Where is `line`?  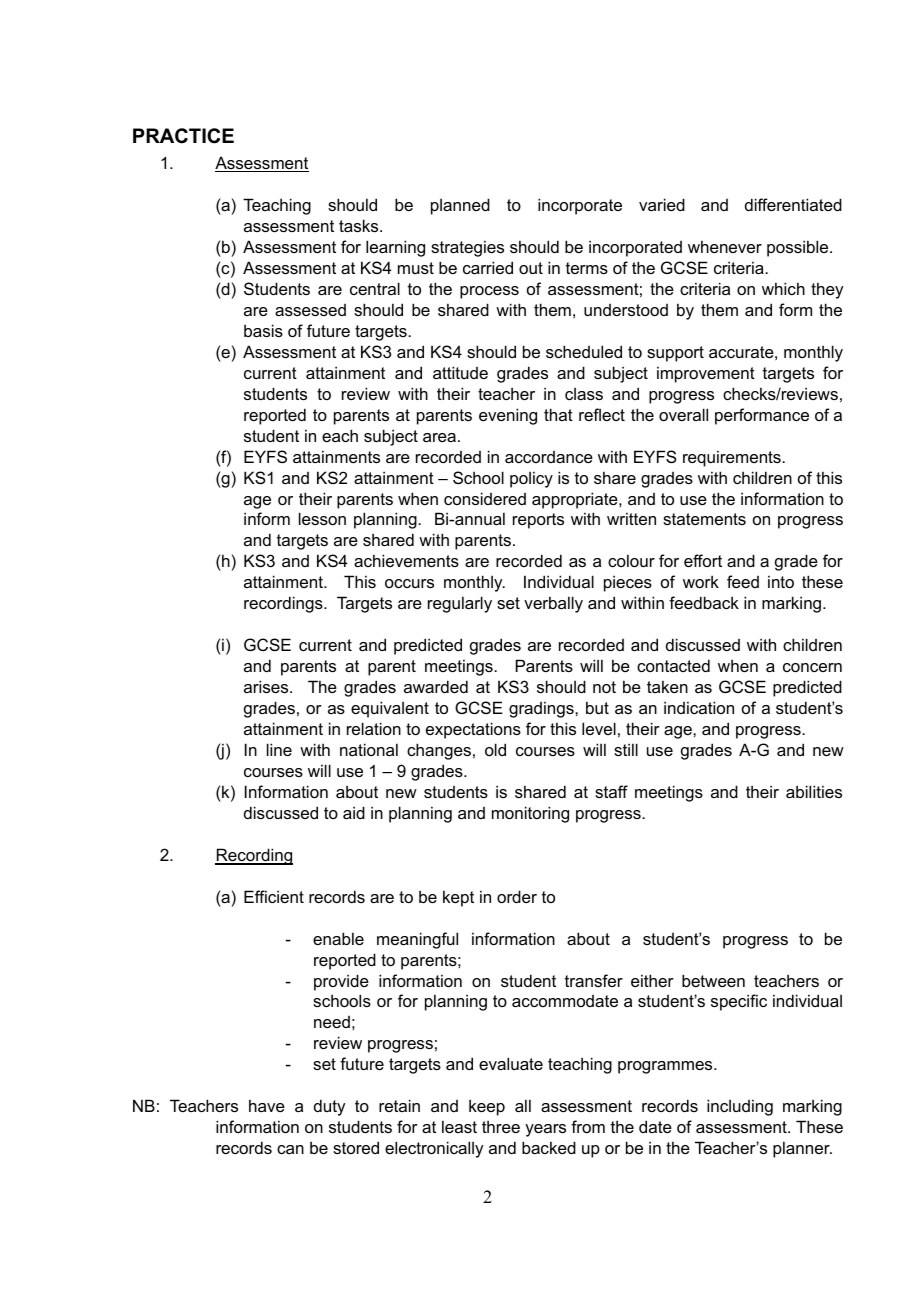
line is located at coordinates (279, 749).
